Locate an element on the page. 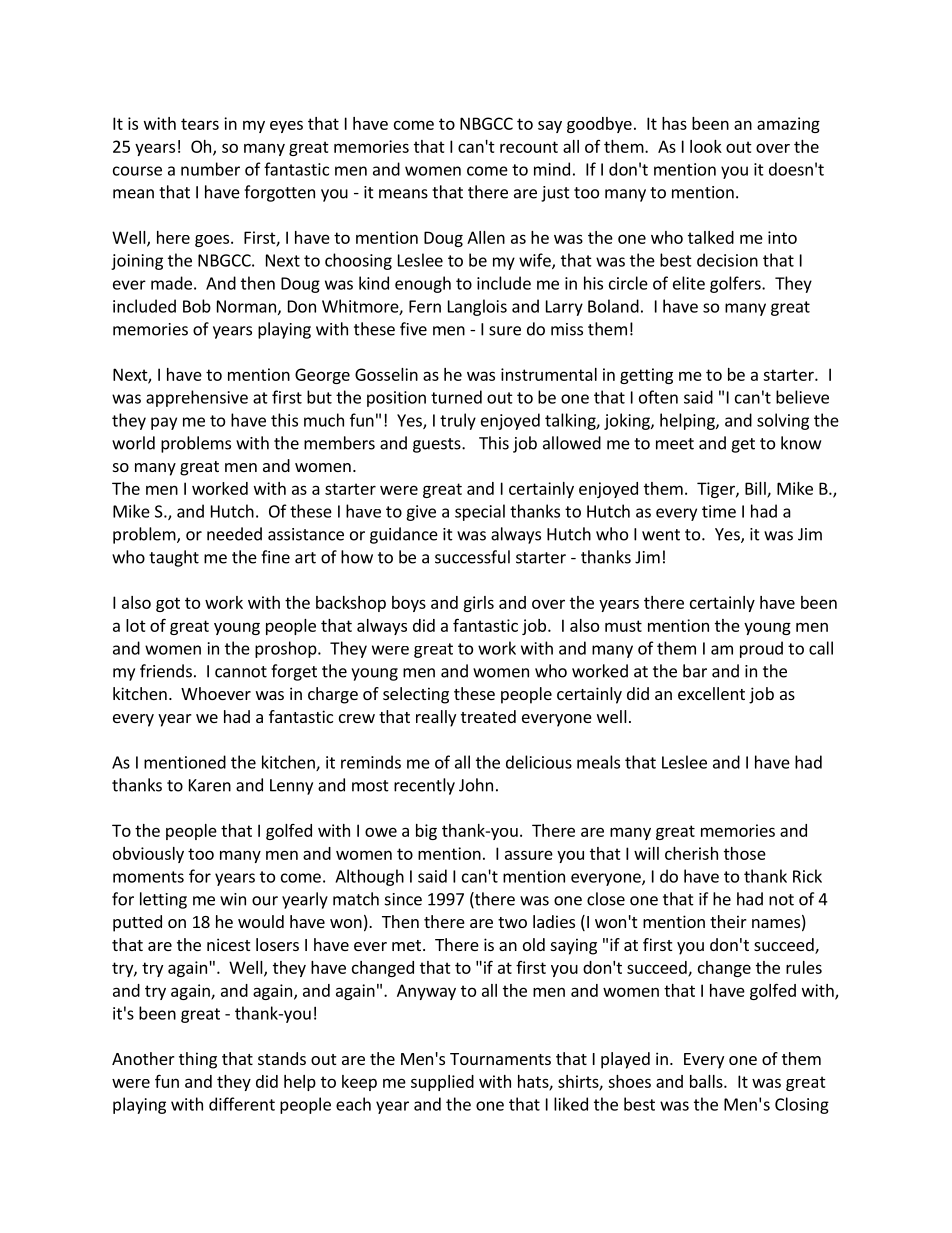 The height and width of the image is (1233, 952). number is located at coordinates (210, 169).
